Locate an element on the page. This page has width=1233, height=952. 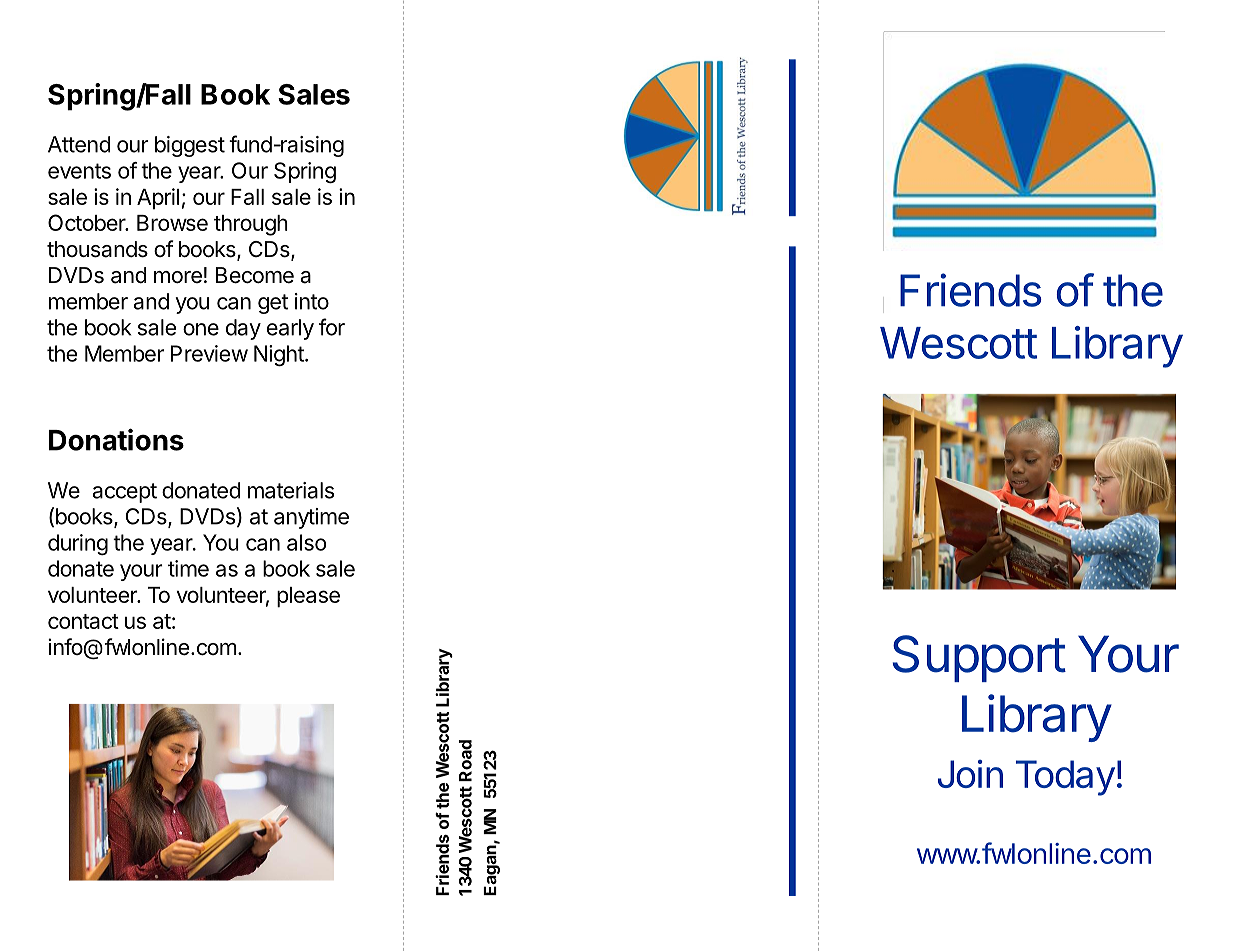
early is located at coordinates (290, 329).
